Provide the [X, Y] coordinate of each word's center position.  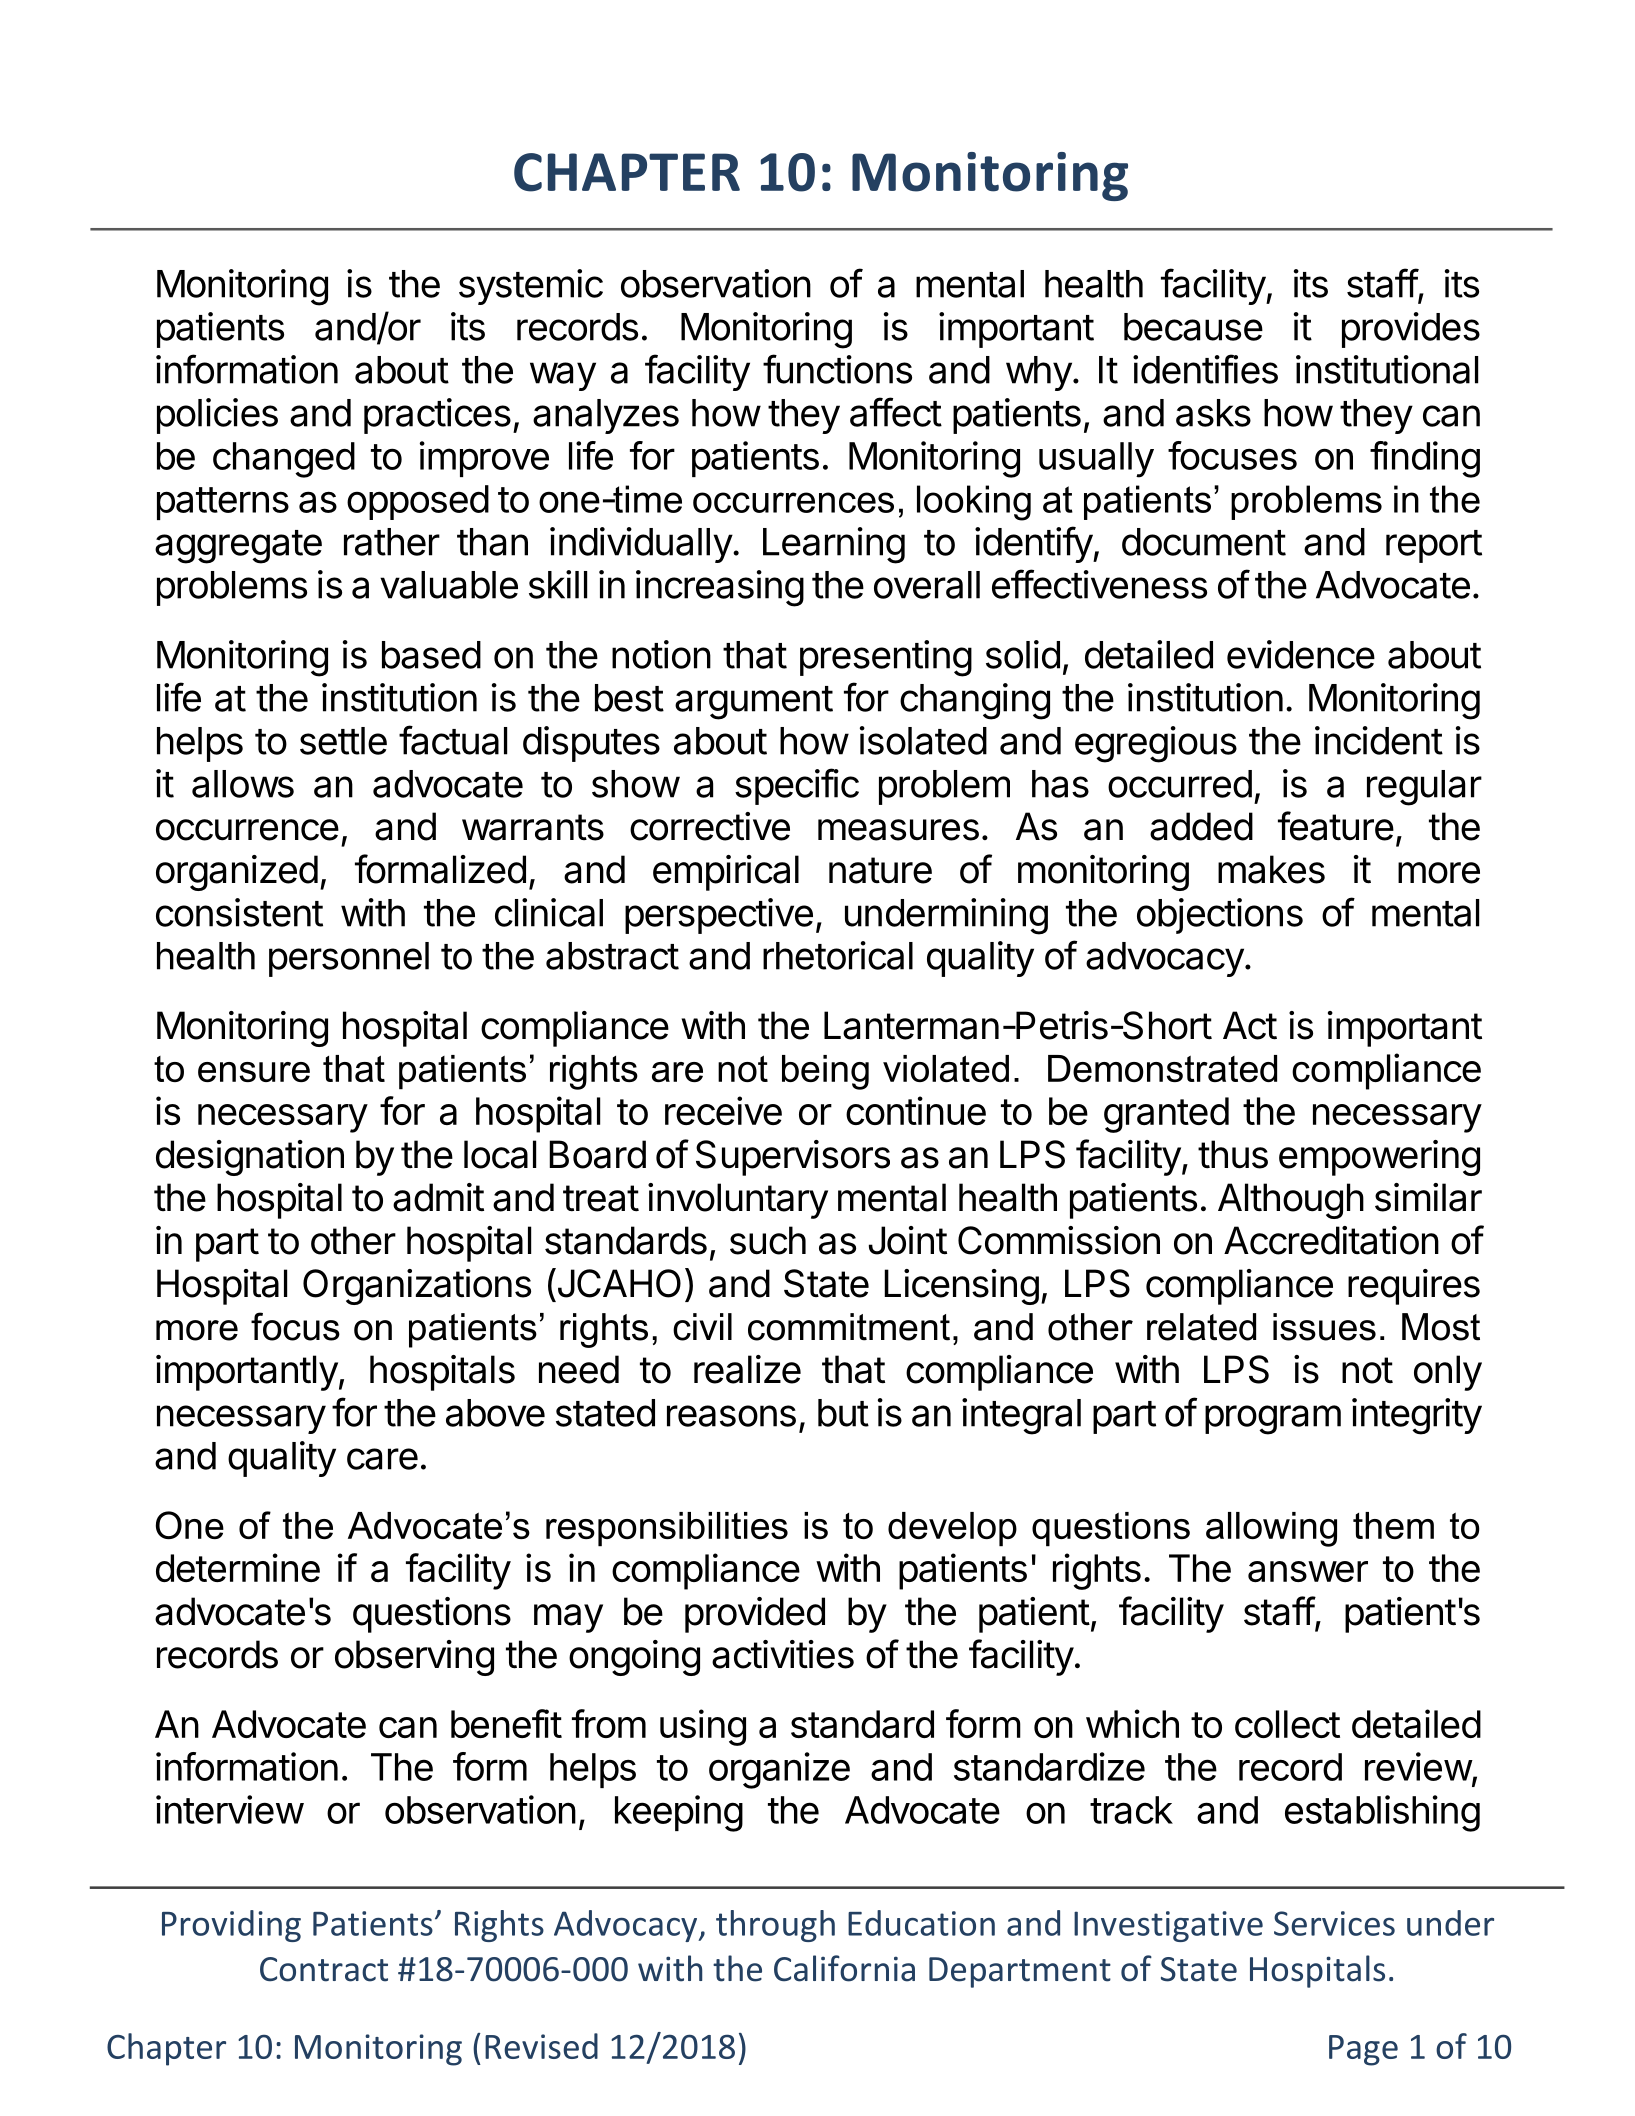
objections [1220, 916]
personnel [349, 959]
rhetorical [838, 955]
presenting [886, 658]
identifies [1205, 369]
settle [343, 741]
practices [437, 416]
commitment [849, 1327]
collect [1287, 1724]
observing [414, 1658]
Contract [324, 1969]
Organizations [417, 1287]
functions [837, 369]
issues [1324, 1327]
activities [783, 1654]
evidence [1301, 654]
